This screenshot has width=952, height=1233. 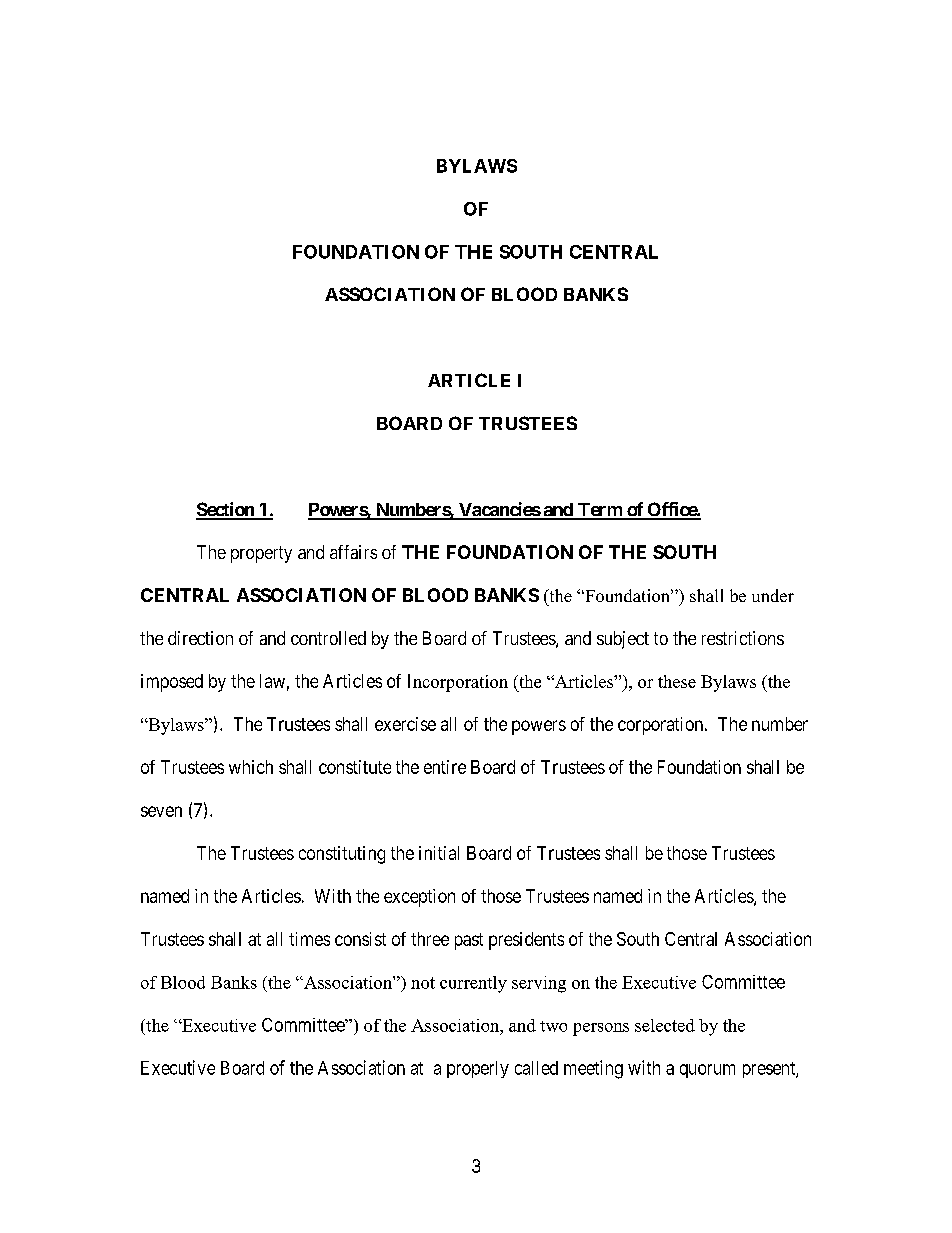 I want to click on Section, so click(x=226, y=510).
